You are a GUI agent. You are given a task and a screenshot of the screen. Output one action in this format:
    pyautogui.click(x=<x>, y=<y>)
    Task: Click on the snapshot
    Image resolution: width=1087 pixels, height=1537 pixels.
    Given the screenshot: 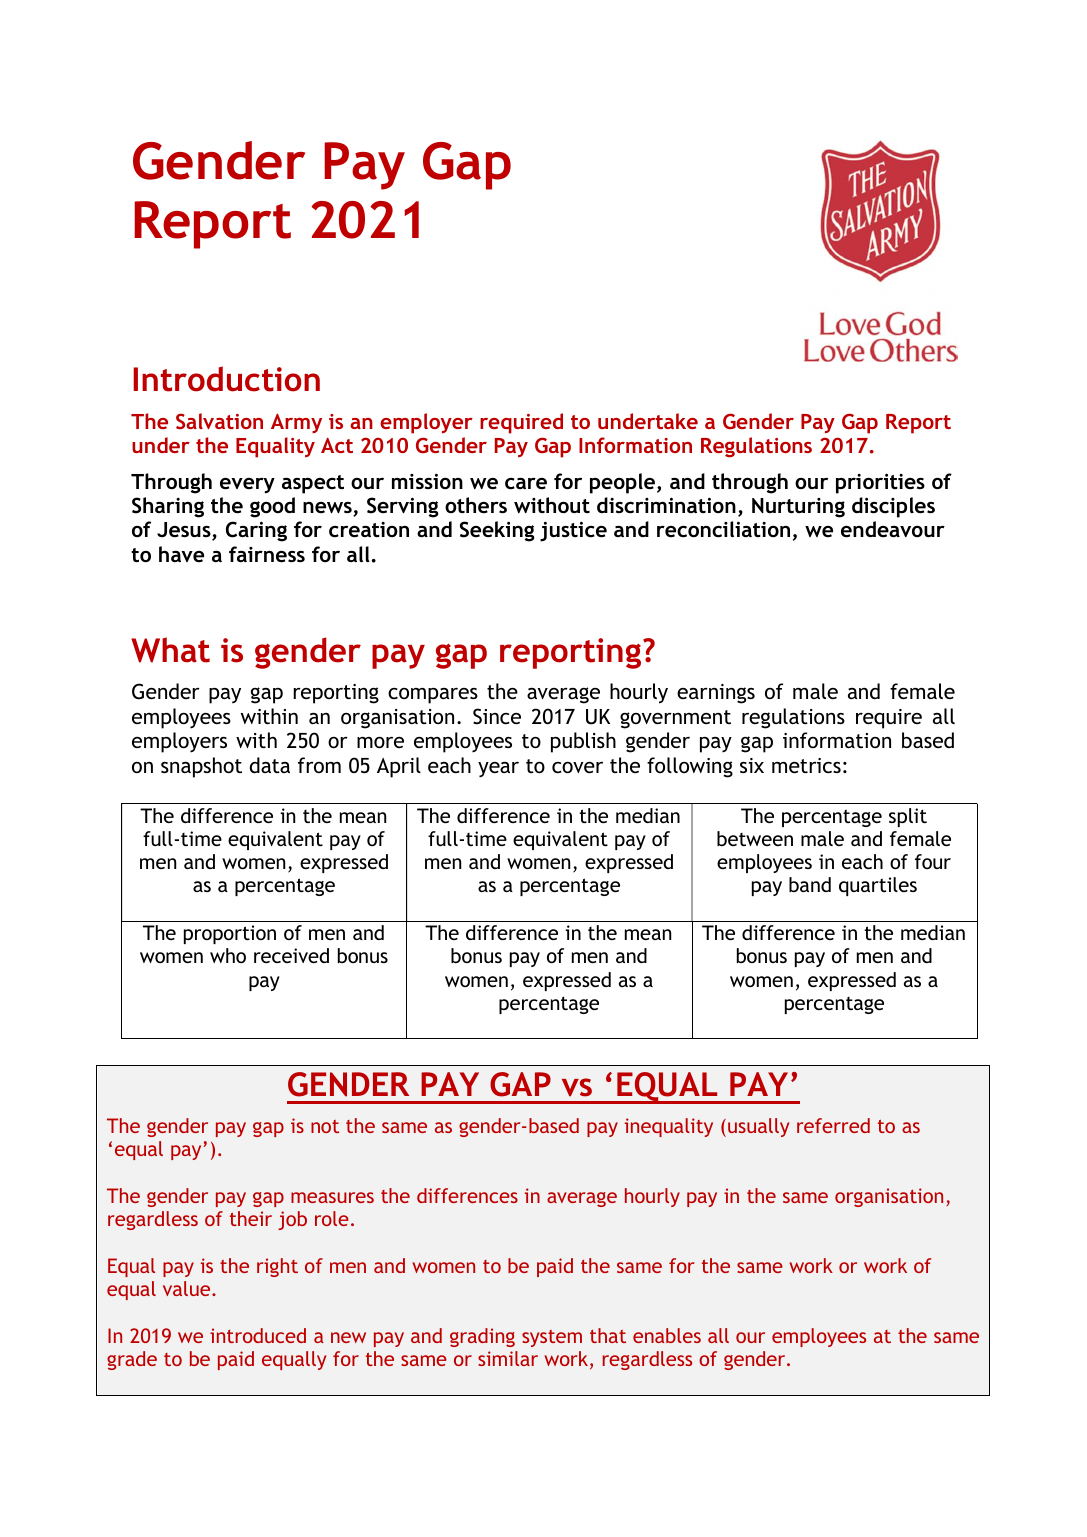 What is the action you would take?
    pyautogui.click(x=201, y=767)
